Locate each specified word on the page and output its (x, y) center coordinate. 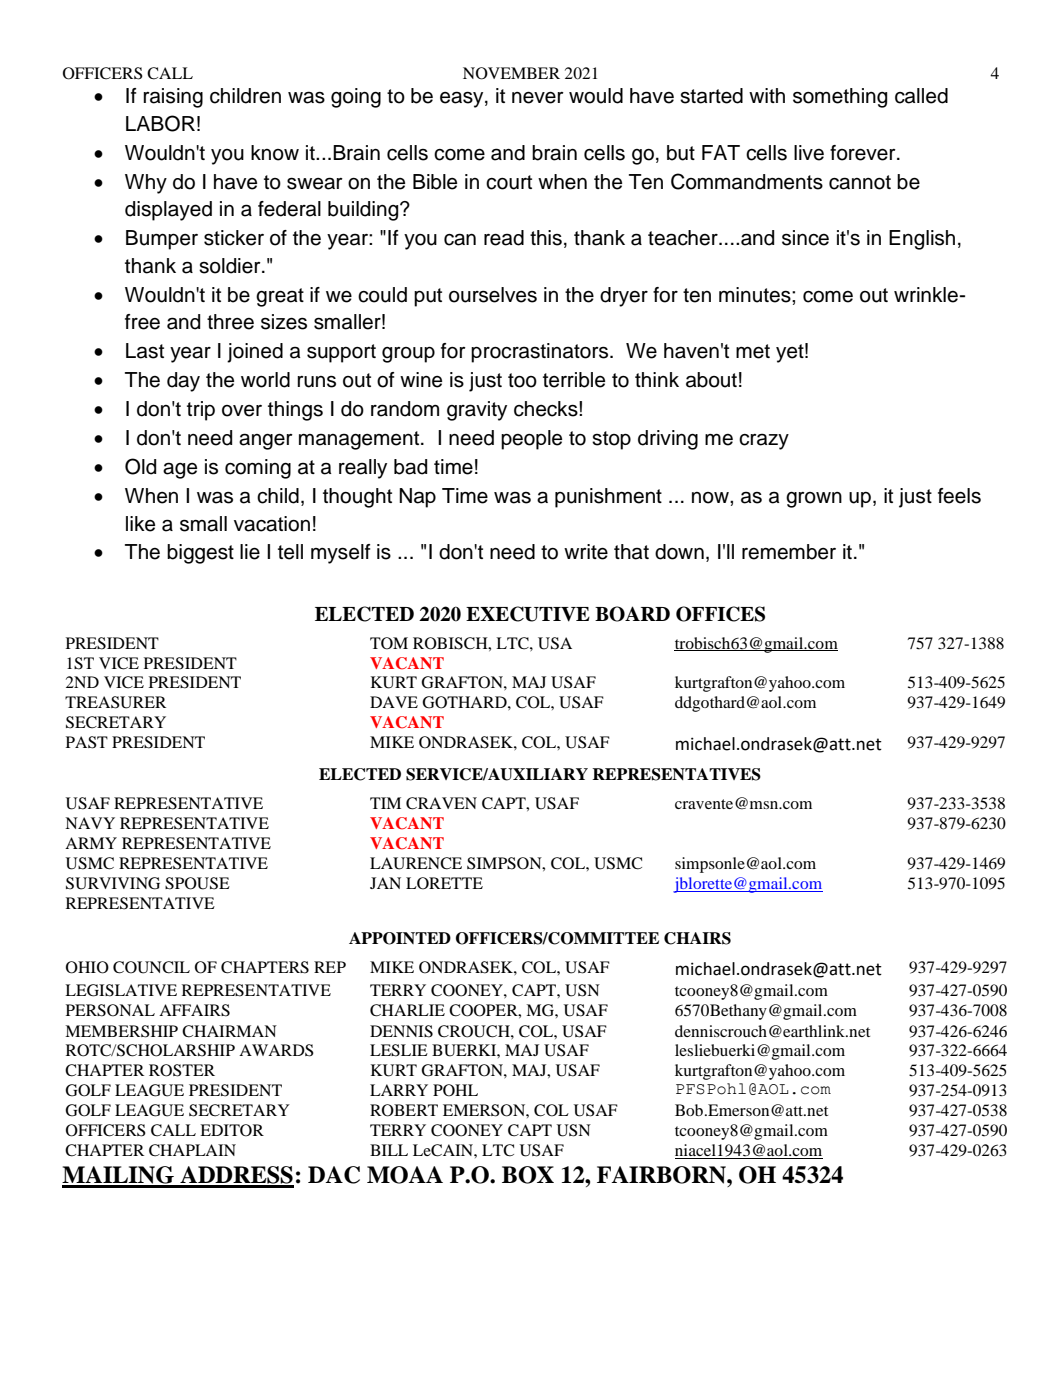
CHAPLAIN (192, 1150)
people (531, 440)
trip (201, 411)
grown (814, 500)
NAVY (90, 823)
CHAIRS (697, 938)
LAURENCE (416, 863)
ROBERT (404, 1110)
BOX (528, 1175)
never (538, 97)
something (840, 98)
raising (173, 98)
